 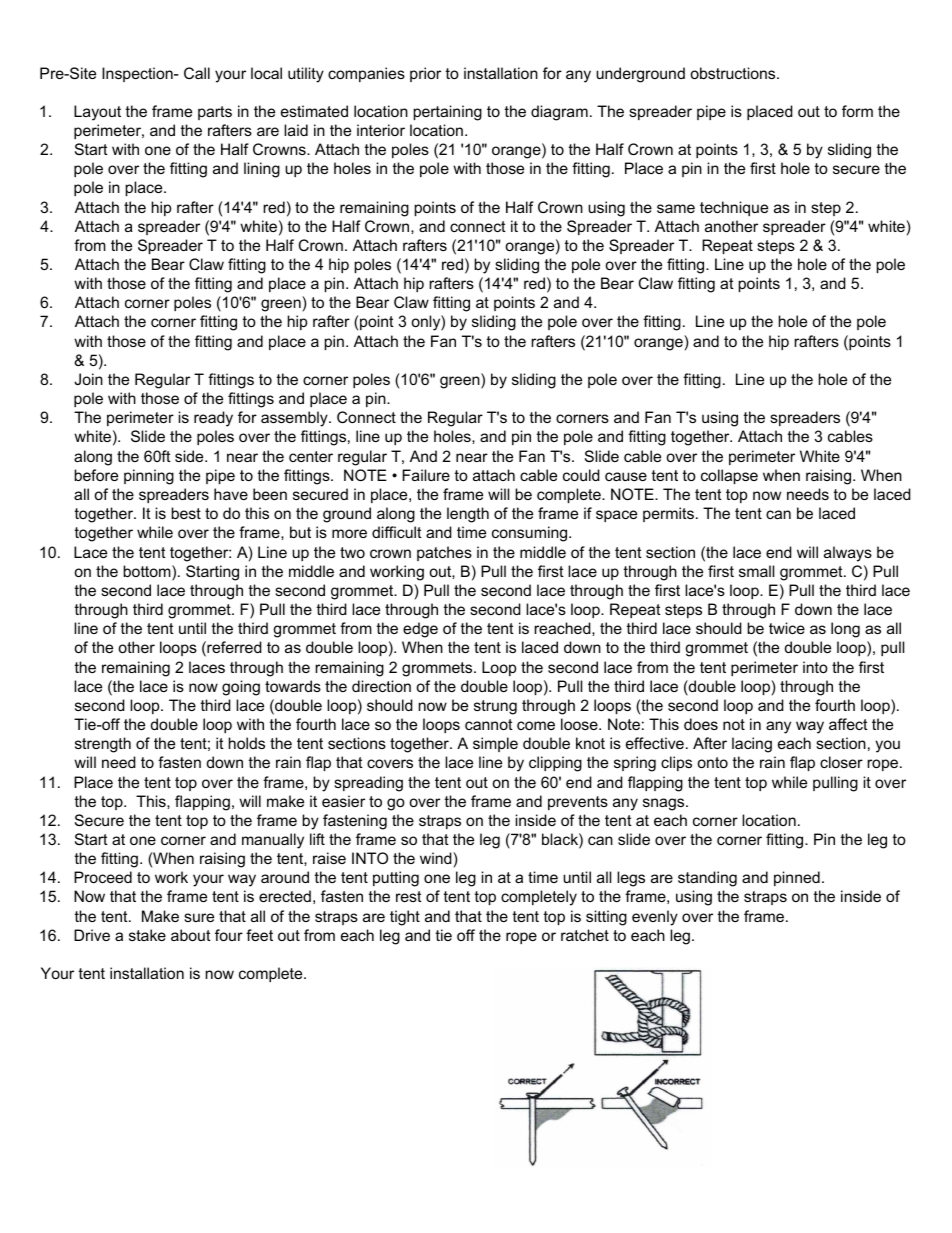 What do you see at coordinates (468, 515) in the screenshot?
I see `length` at bounding box center [468, 515].
